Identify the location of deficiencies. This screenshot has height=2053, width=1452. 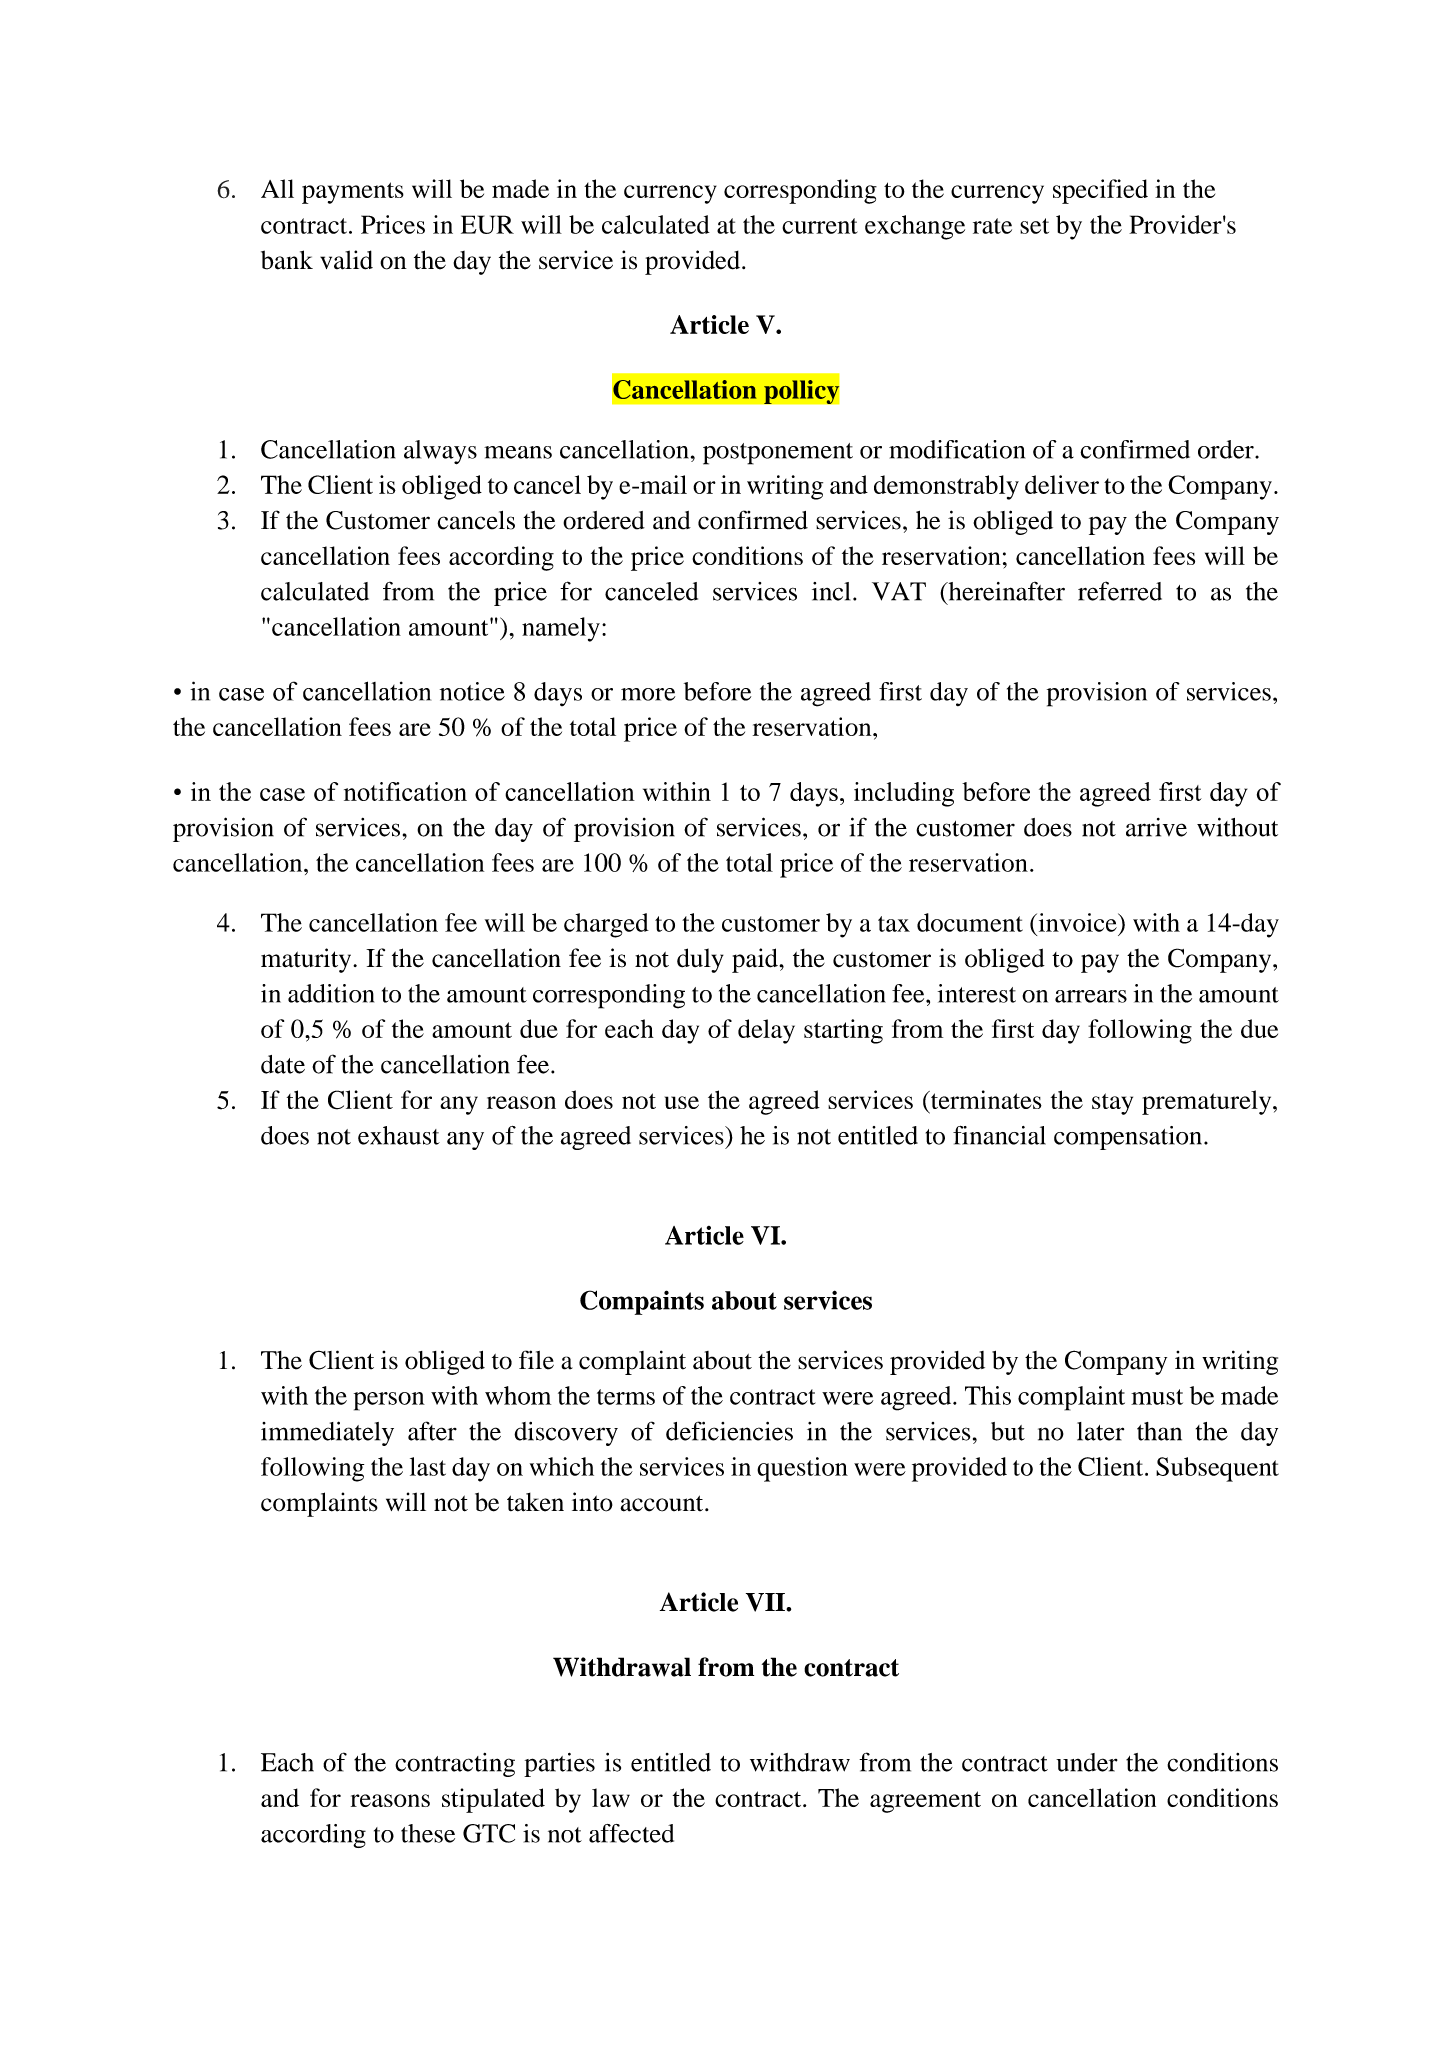
(729, 1431).
